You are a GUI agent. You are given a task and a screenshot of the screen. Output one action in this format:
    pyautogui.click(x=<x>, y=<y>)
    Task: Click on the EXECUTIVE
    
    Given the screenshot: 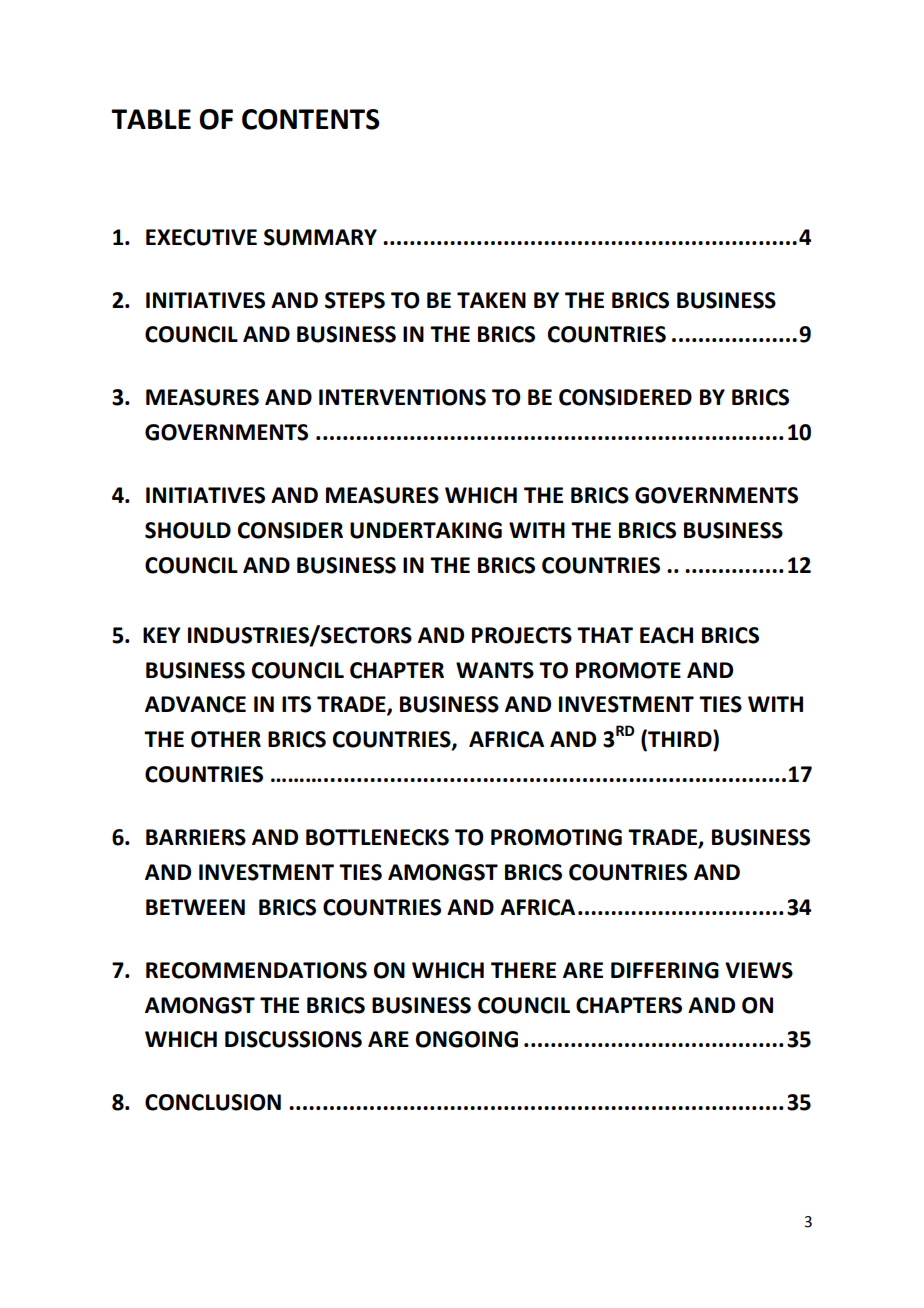 What is the action you would take?
    pyautogui.click(x=201, y=237)
